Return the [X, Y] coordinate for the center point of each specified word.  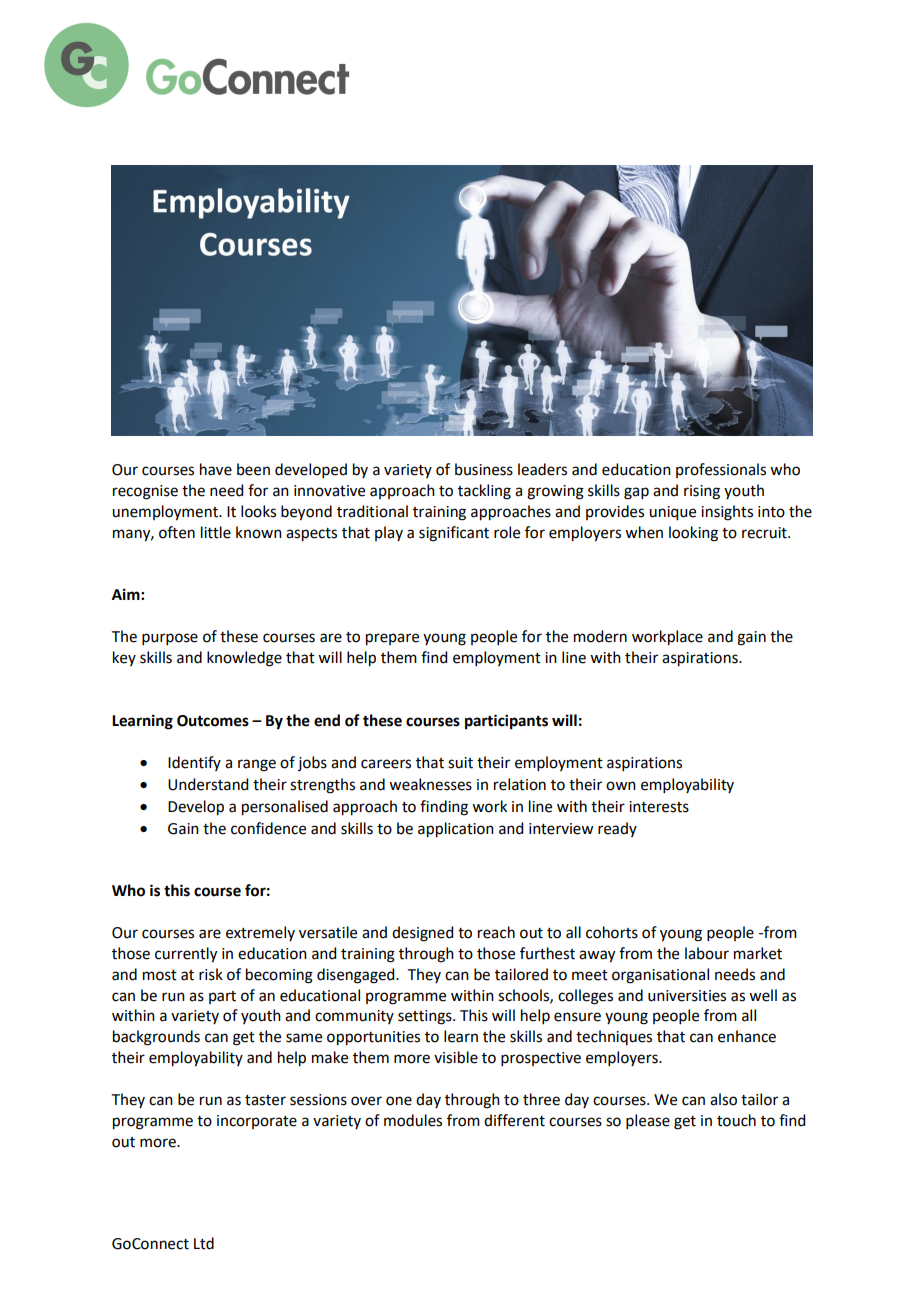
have [216, 469]
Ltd [204, 1243]
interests [659, 807]
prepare [392, 639]
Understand [208, 784]
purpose [170, 639]
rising [702, 492]
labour [707, 953]
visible [456, 1057]
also [723, 1099]
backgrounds [156, 1038]
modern [600, 636]
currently [186, 955]
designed [422, 934]
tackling [484, 492]
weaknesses [430, 784]
